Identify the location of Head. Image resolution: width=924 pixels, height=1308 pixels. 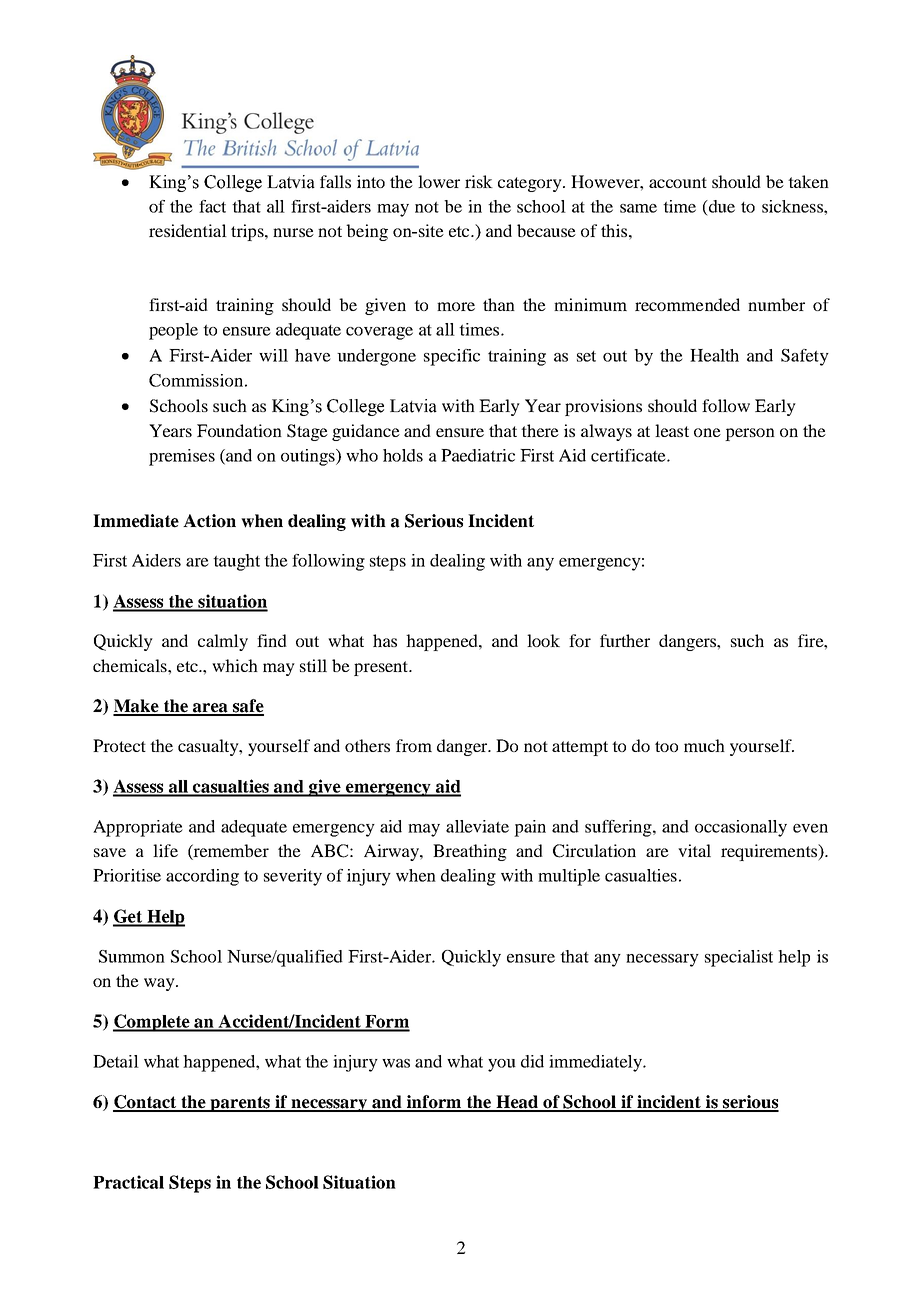
(517, 1103).
